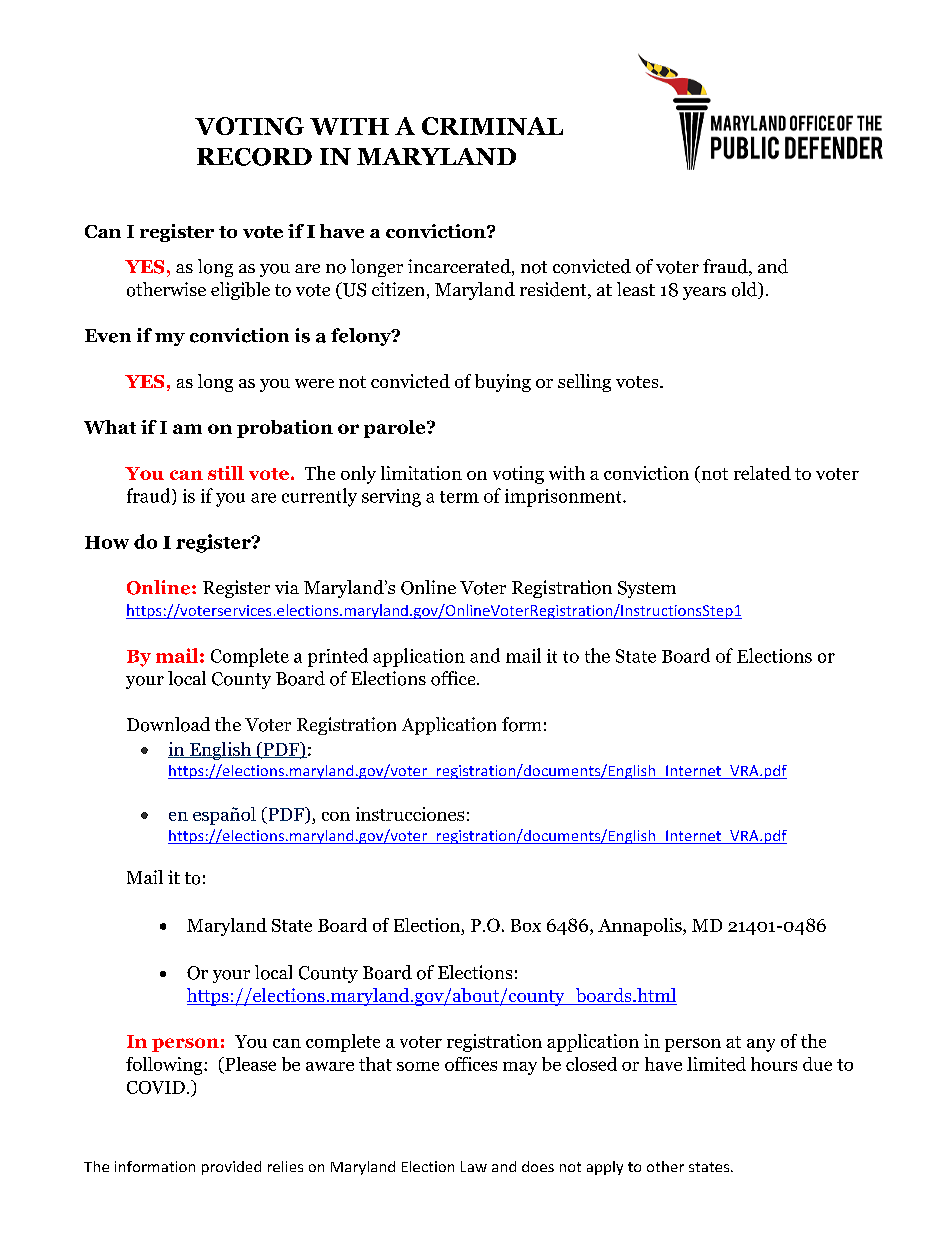  Describe the element at coordinates (526, 925) in the page. I see `Box` at that location.
